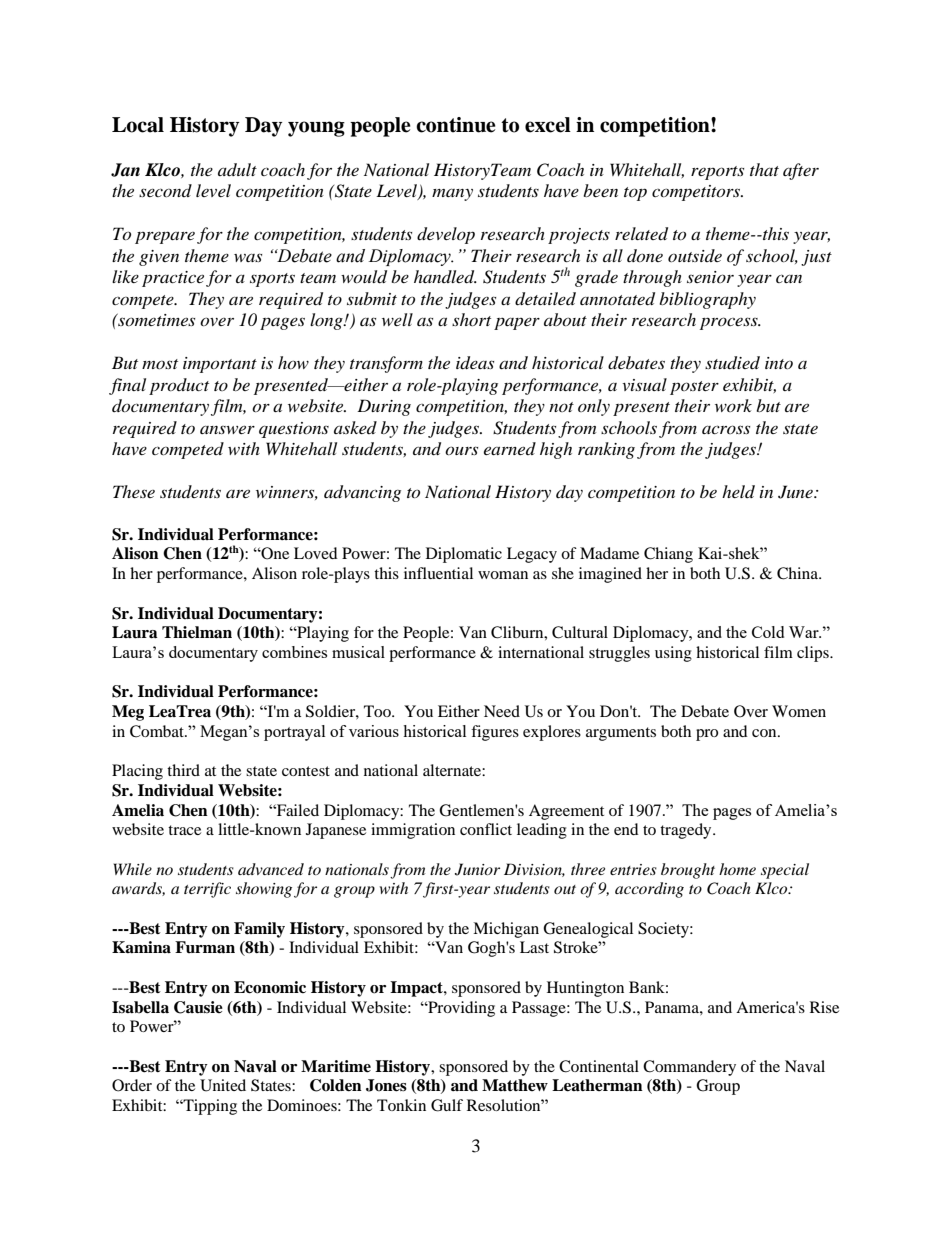  Describe the element at coordinates (227, 429) in the page. I see `answer` at that location.
